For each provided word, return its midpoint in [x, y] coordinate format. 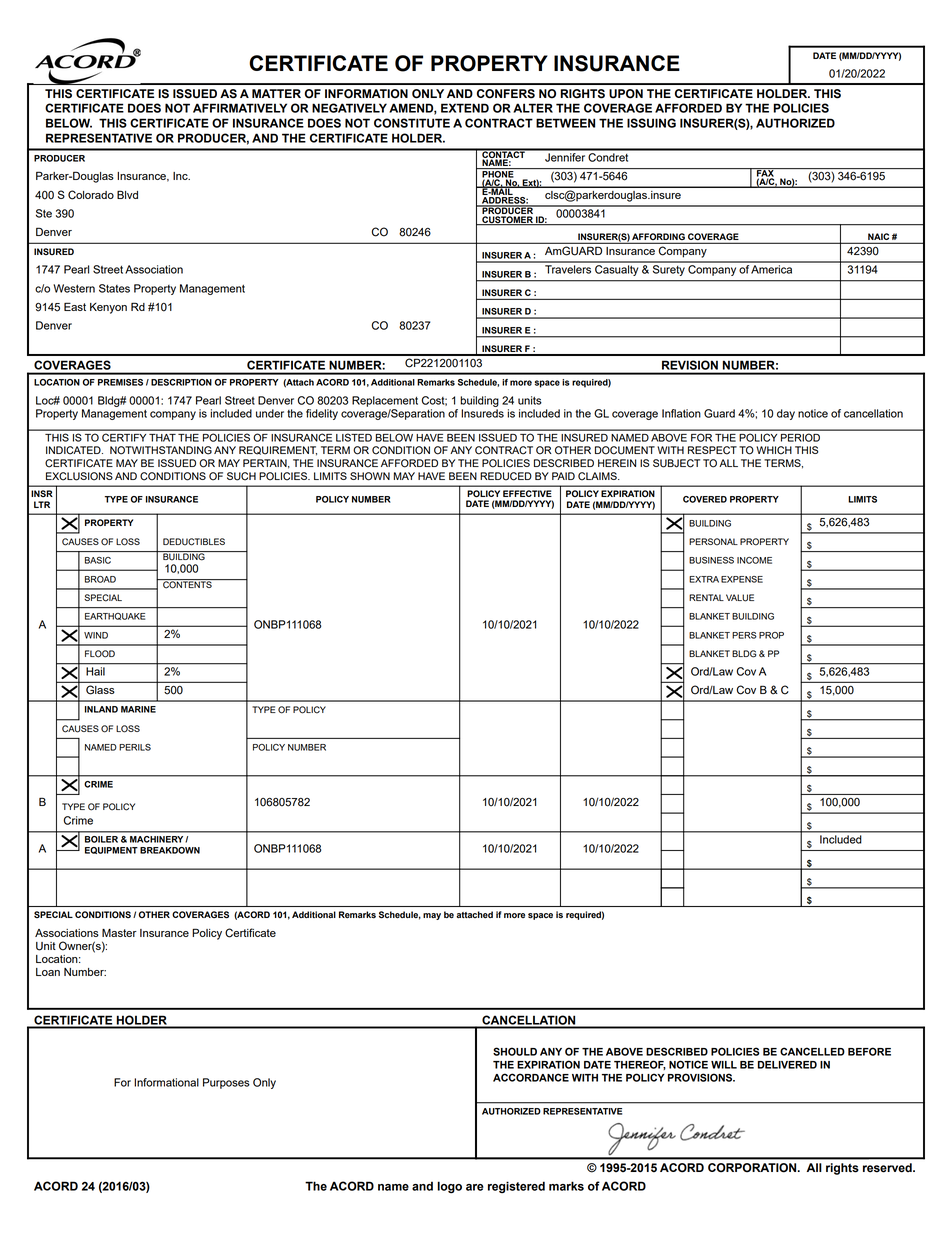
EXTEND [465, 108]
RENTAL [706, 597]
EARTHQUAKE [115, 616]
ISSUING [651, 123]
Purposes [226, 1083]
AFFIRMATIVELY [240, 108]
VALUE [740, 598]
